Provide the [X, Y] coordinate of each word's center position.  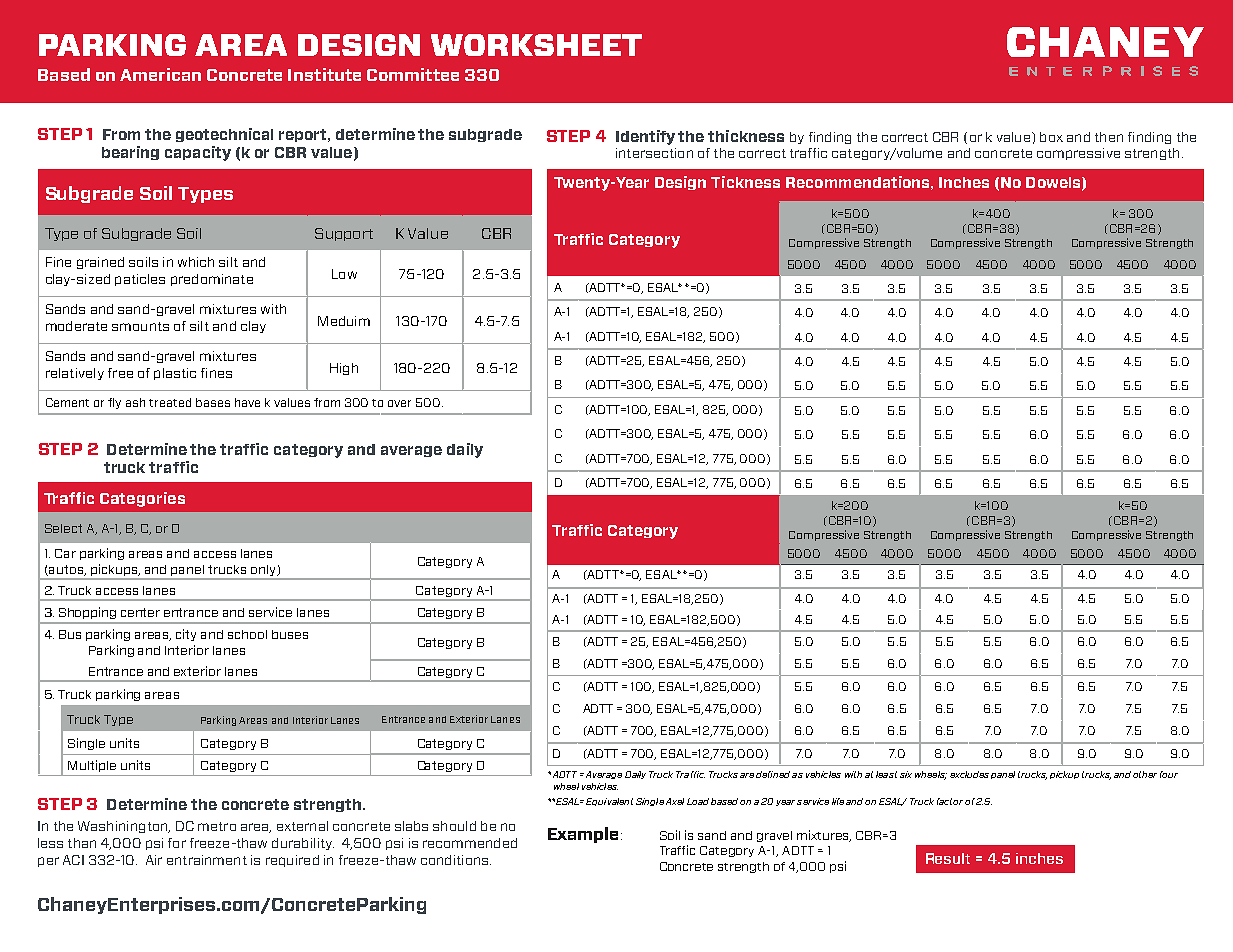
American [160, 74]
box [1051, 137]
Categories [142, 499]
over [399, 403]
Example [583, 835]
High [344, 369]
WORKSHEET [536, 45]
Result [948, 858]
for [177, 843]
